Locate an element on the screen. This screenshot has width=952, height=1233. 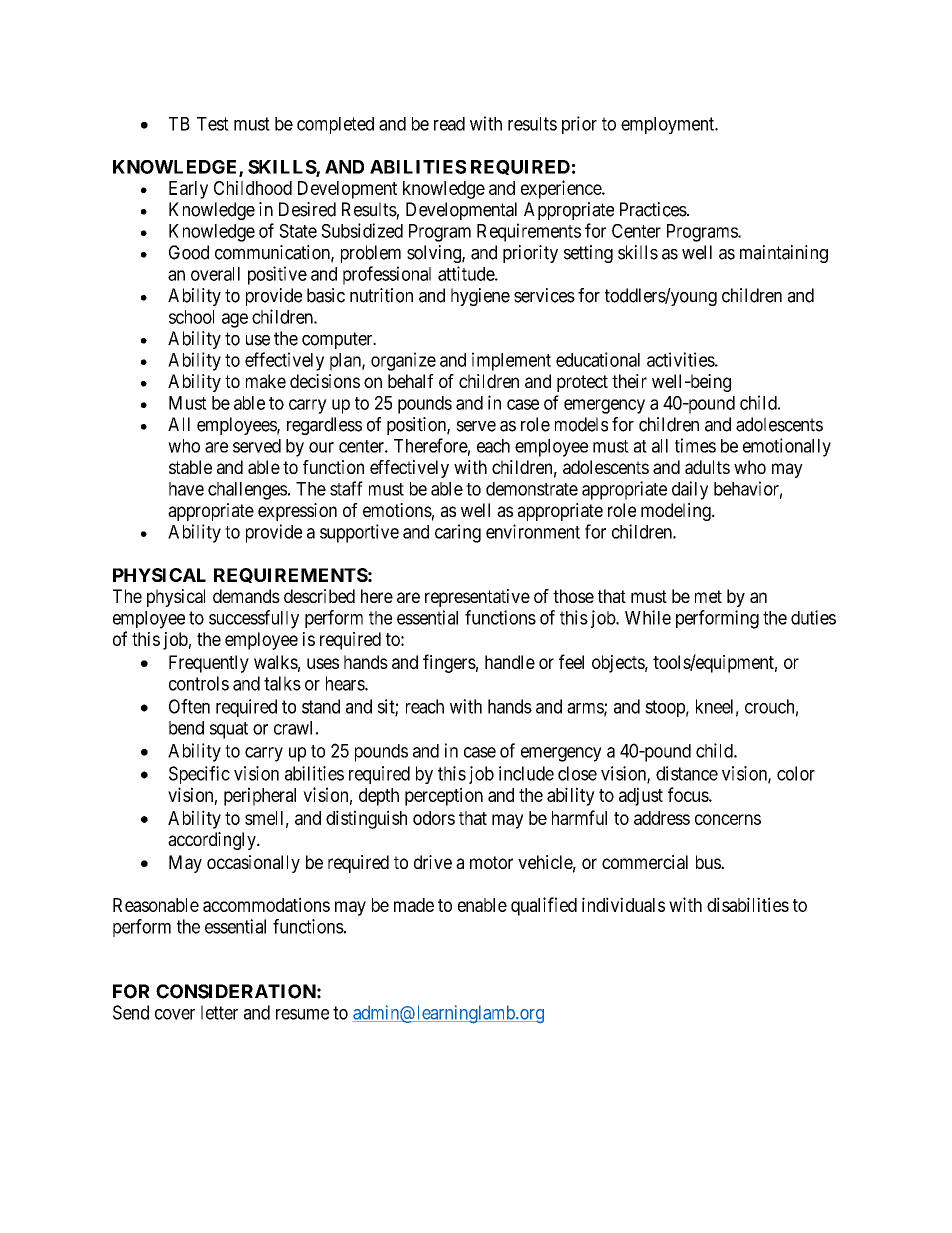
representative is located at coordinates (477, 598).
